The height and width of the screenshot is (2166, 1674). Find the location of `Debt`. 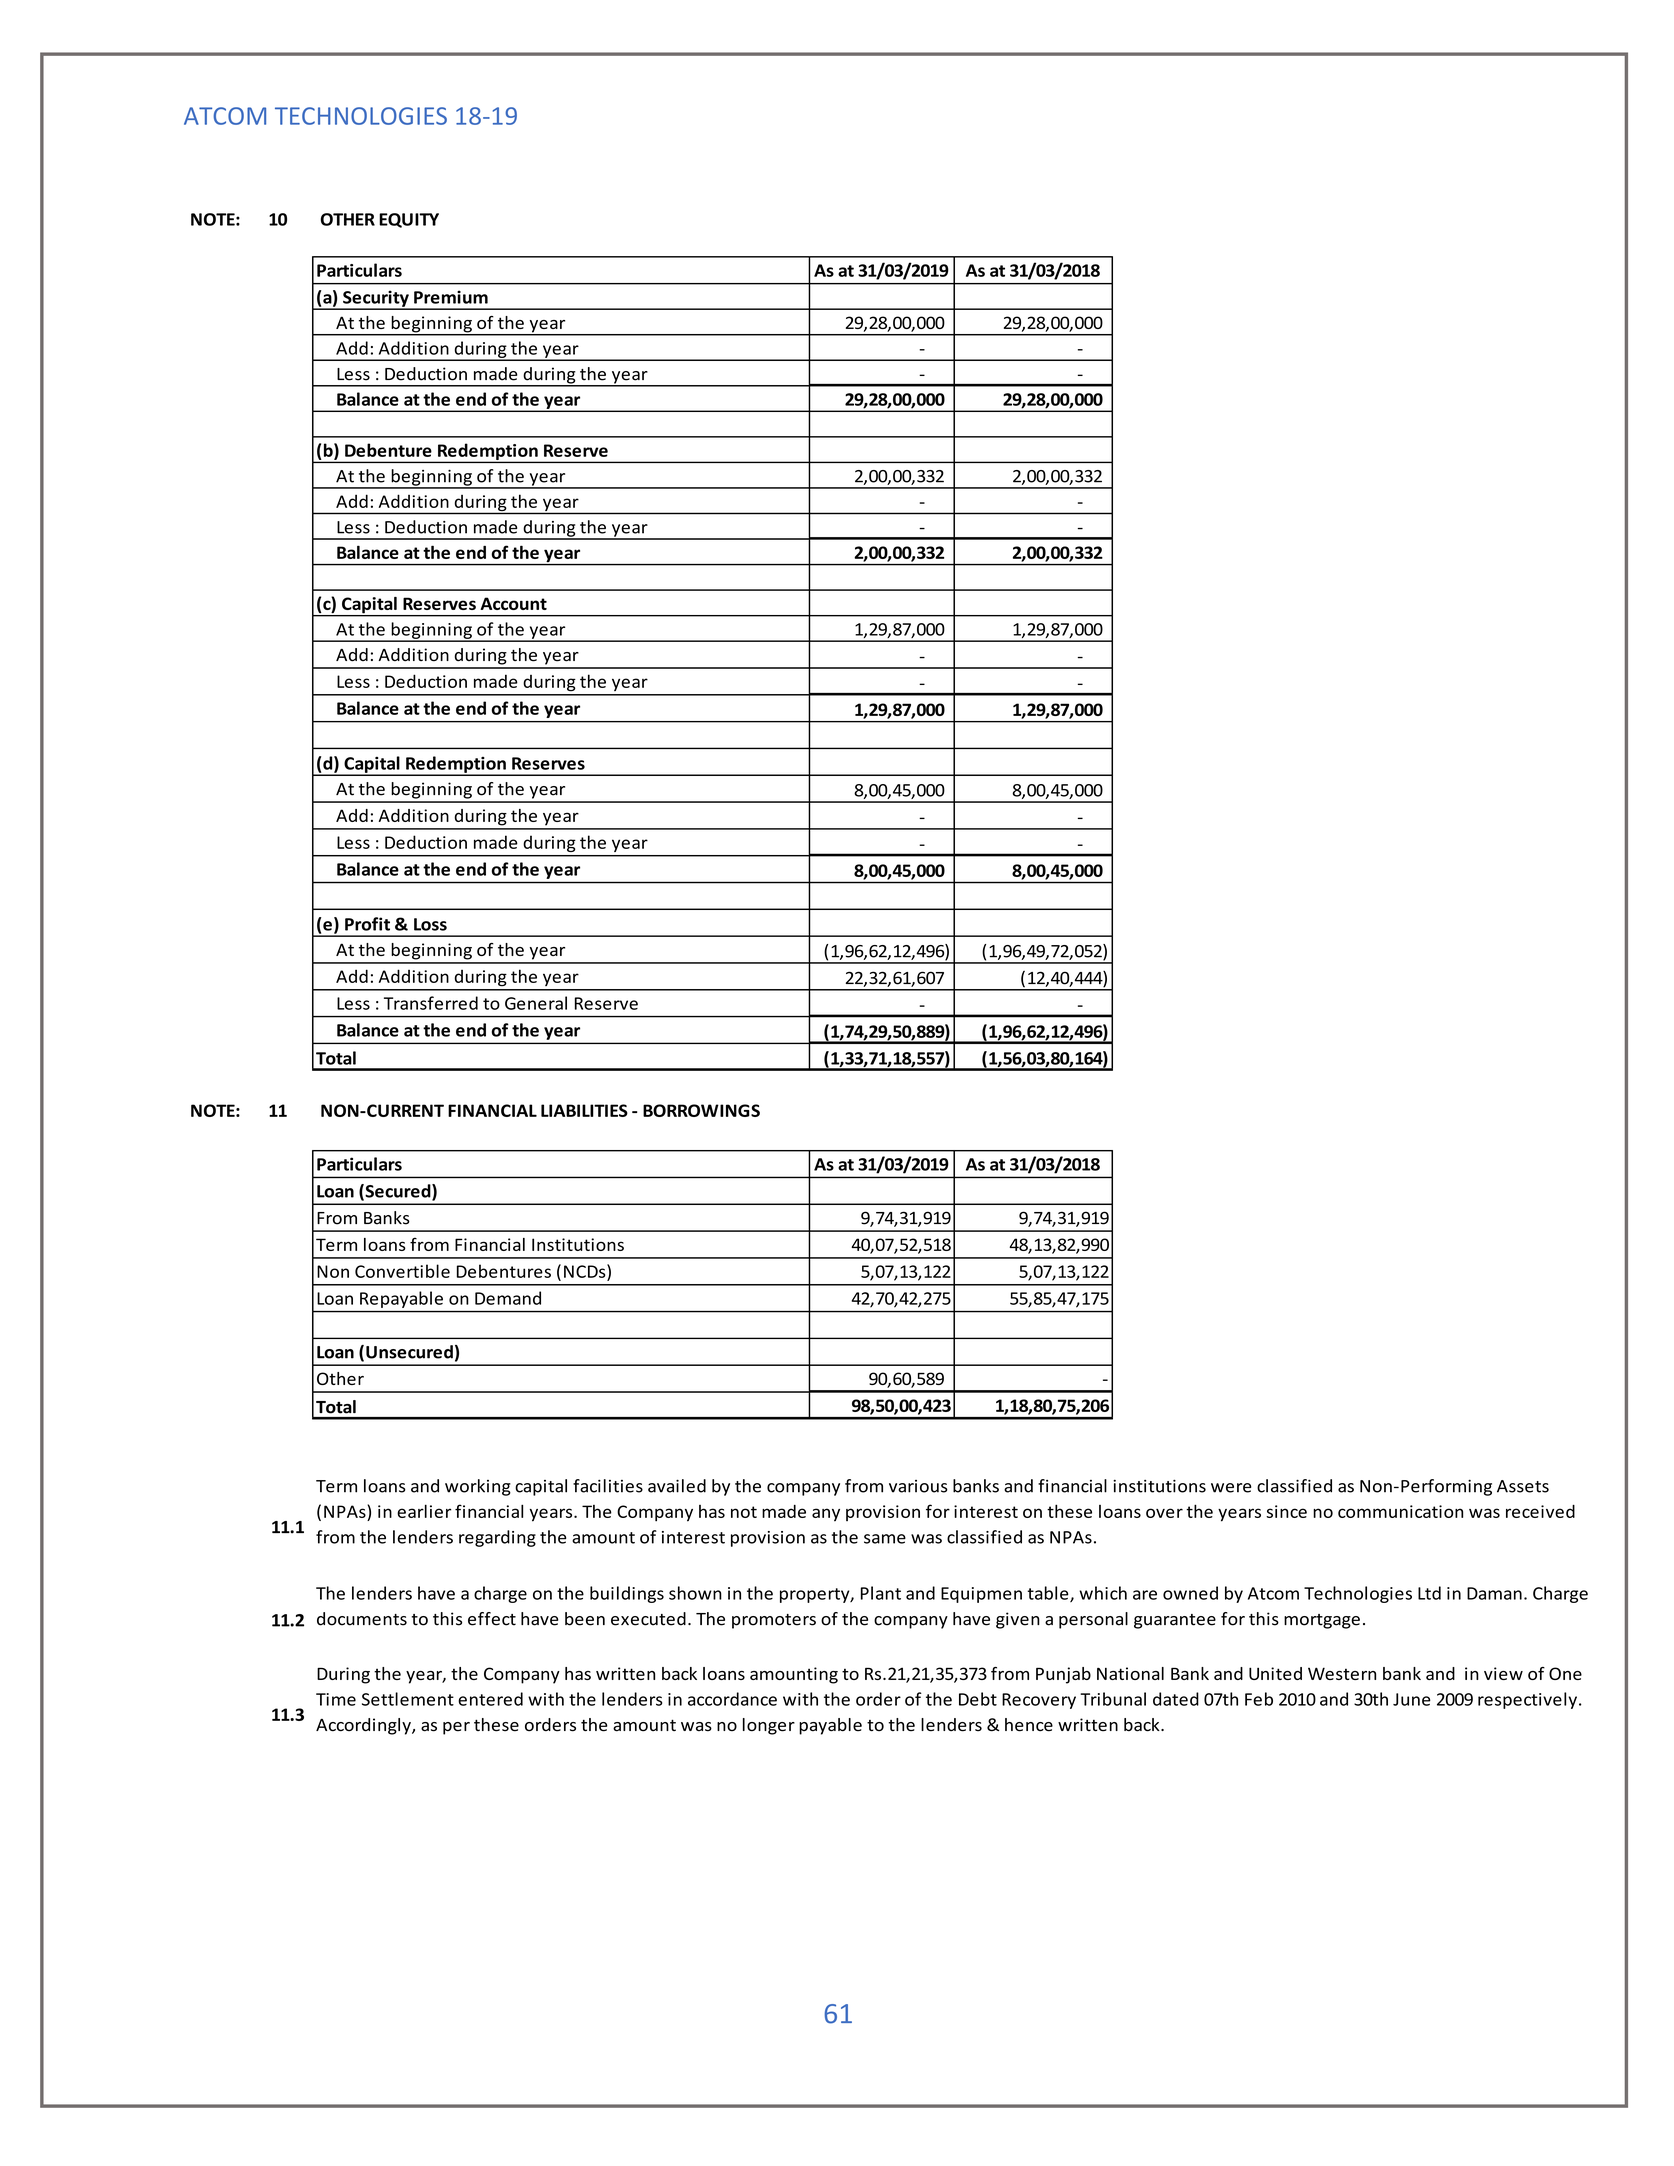

Debt is located at coordinates (978, 1699).
